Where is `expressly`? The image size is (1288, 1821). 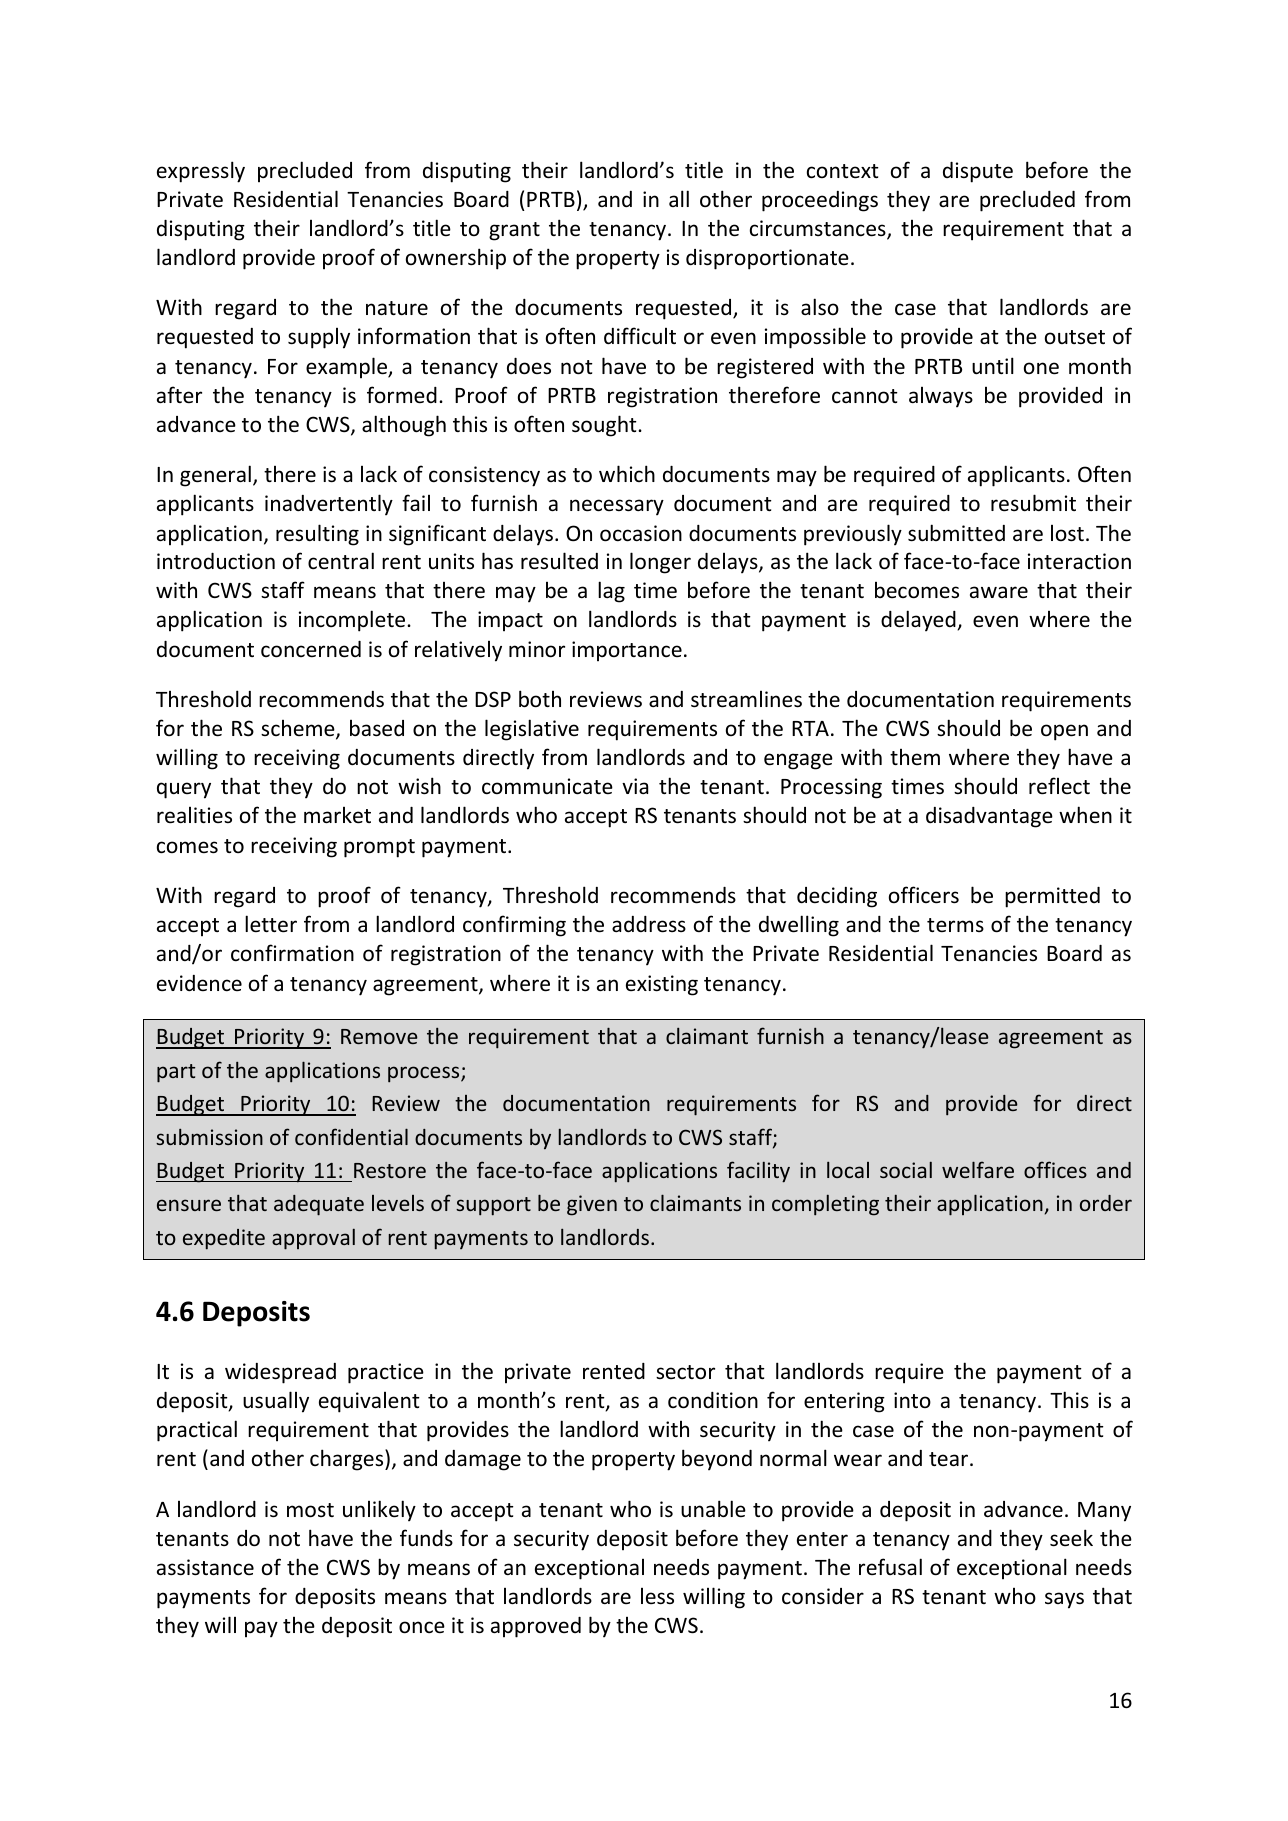 expressly is located at coordinates (201, 172).
